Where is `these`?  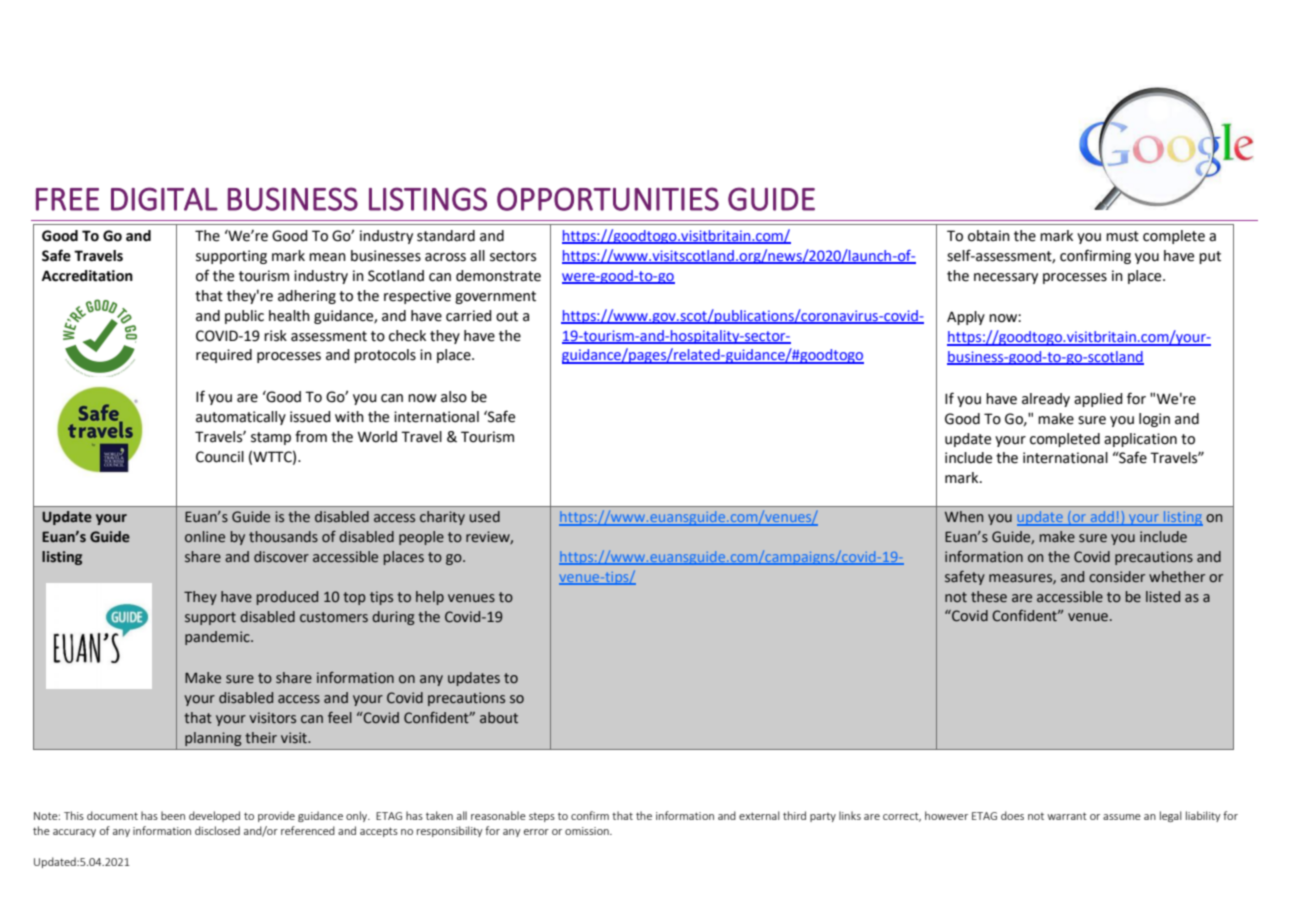 these is located at coordinates (989, 597).
